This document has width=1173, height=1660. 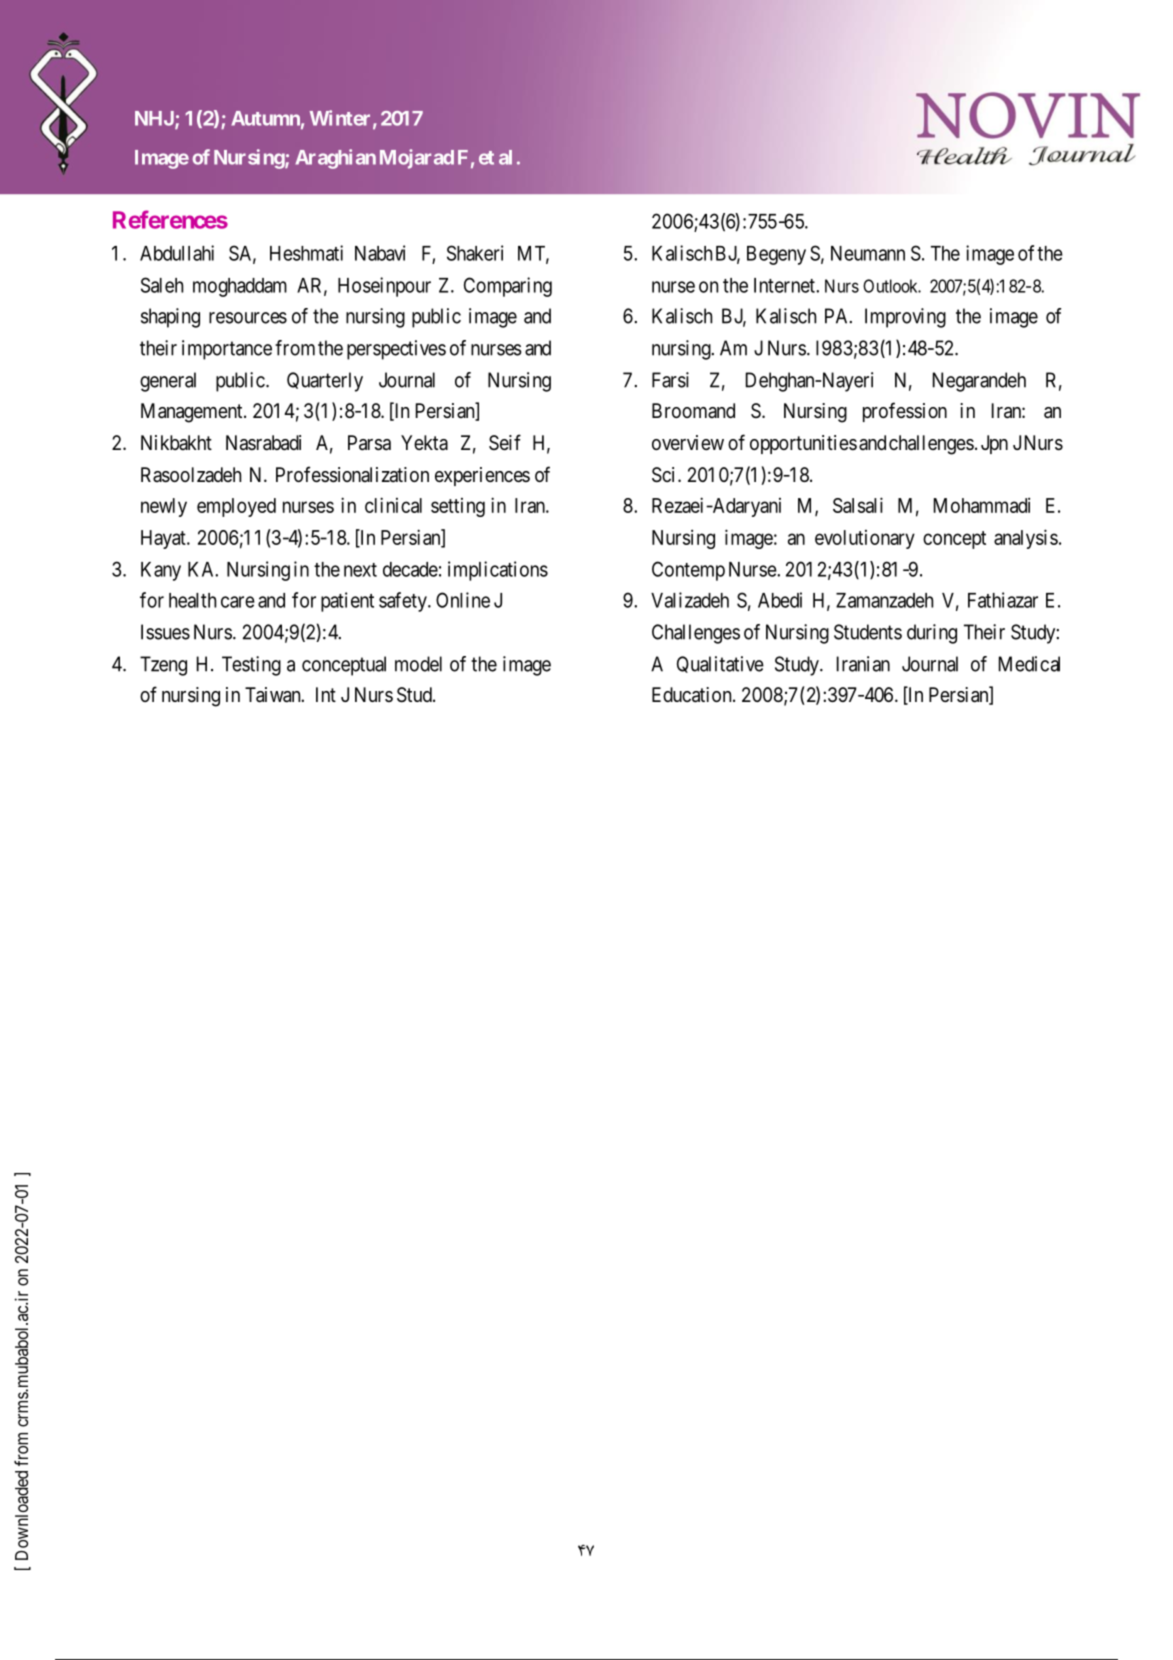 What do you see at coordinates (932, 634) in the document?
I see `during` at bounding box center [932, 634].
